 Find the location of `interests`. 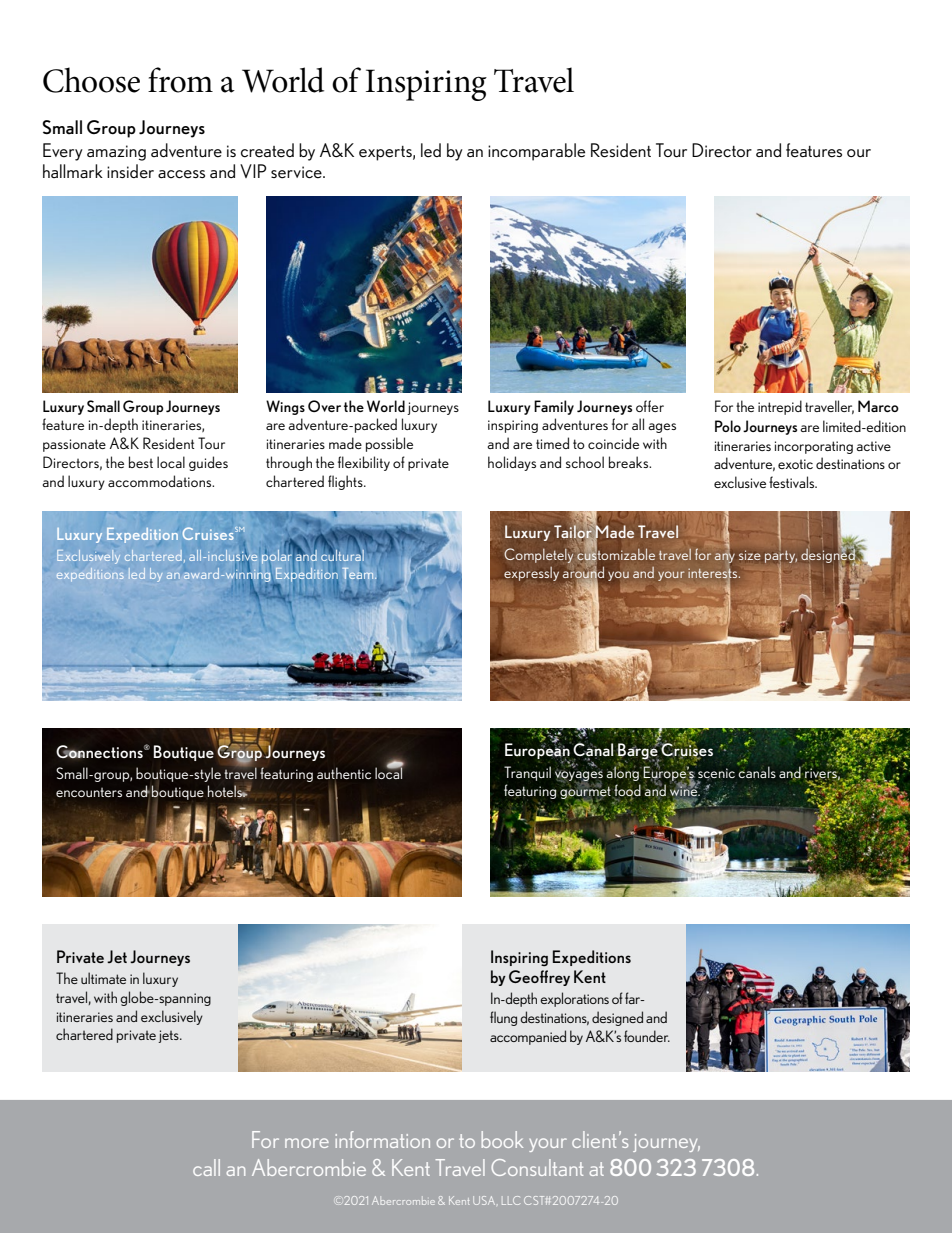

interests is located at coordinates (714, 574).
